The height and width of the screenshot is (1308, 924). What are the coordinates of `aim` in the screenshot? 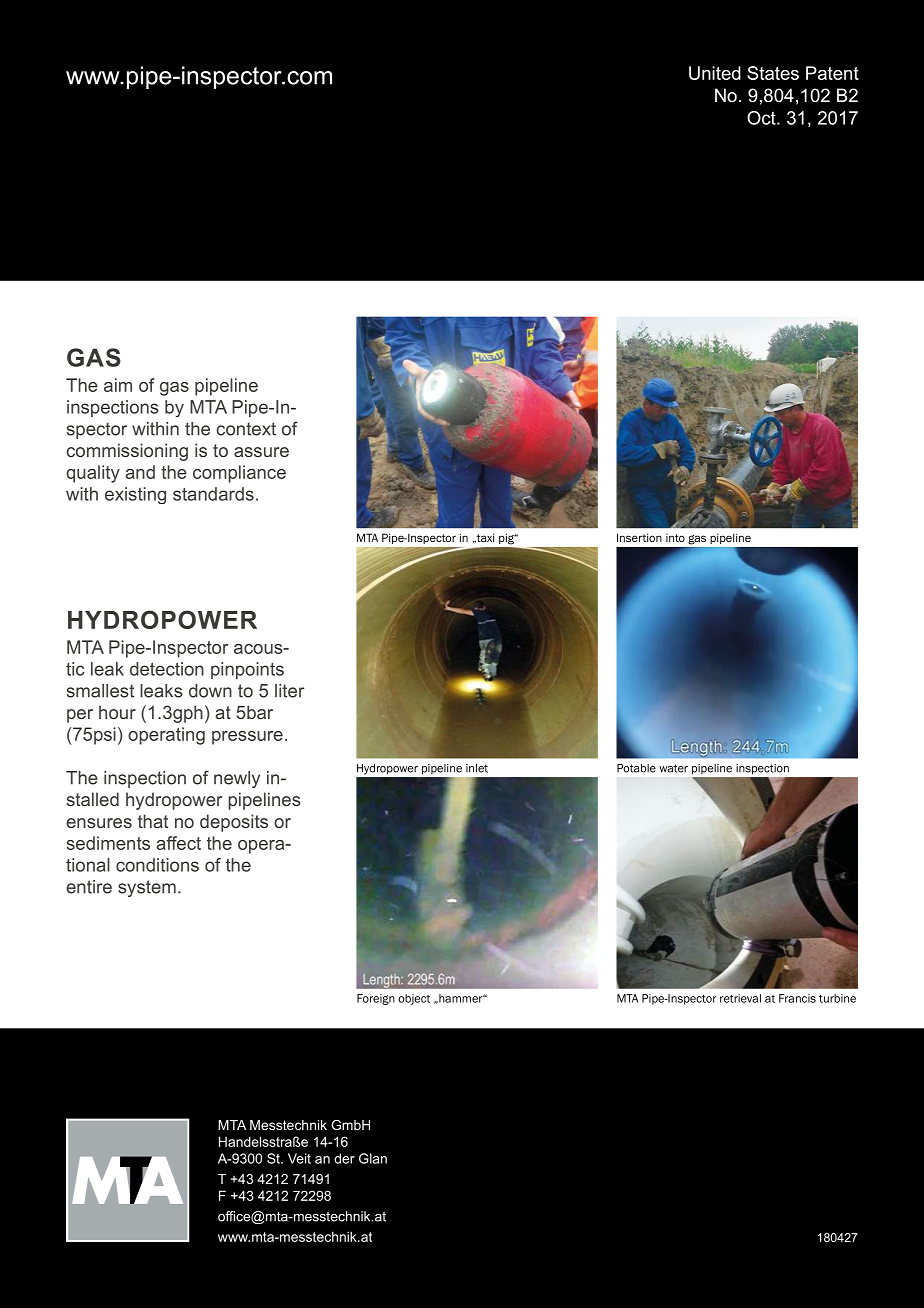 It's located at (118, 385).
